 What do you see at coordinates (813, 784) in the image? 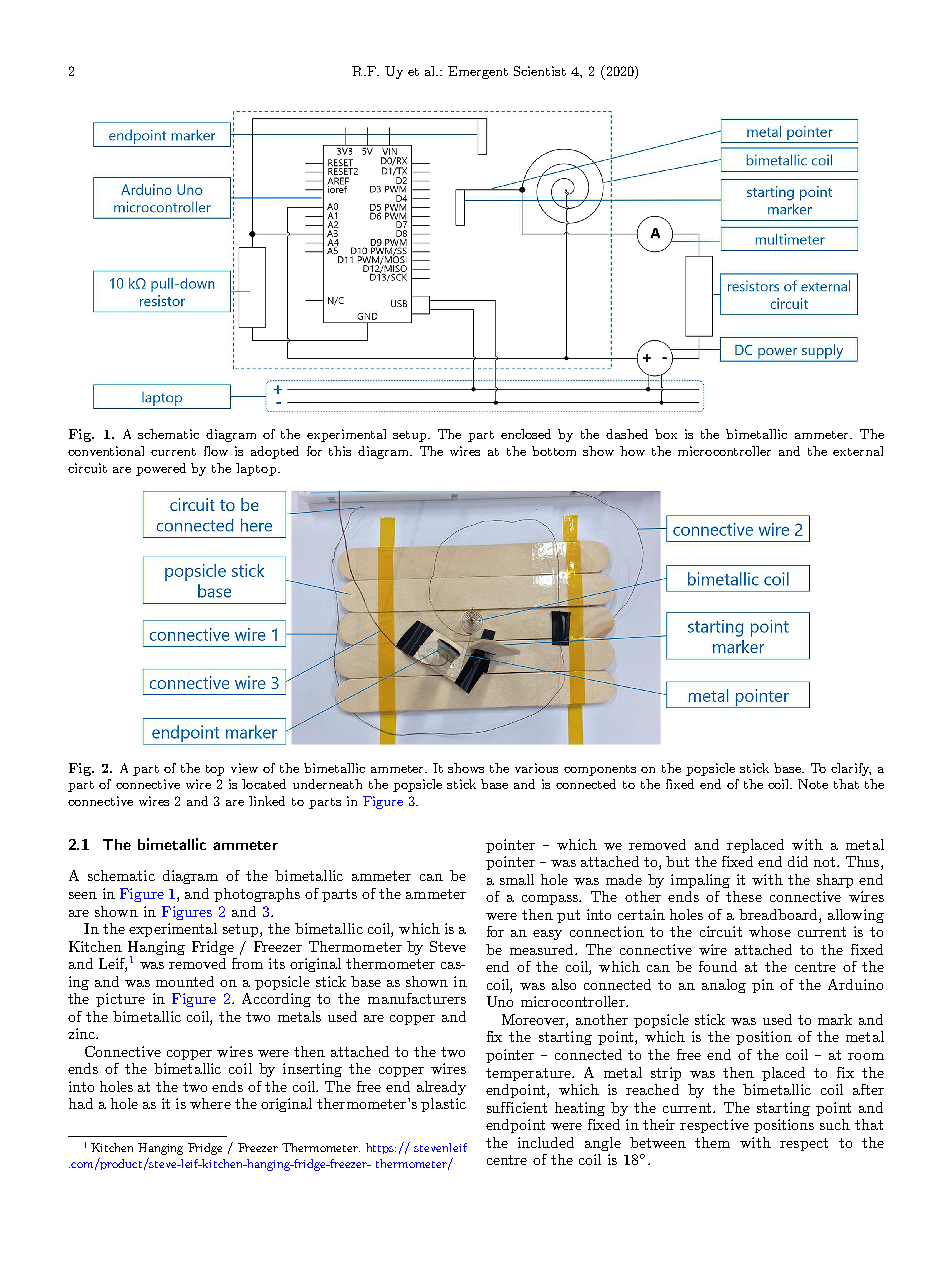
I see `Note` at bounding box center [813, 784].
